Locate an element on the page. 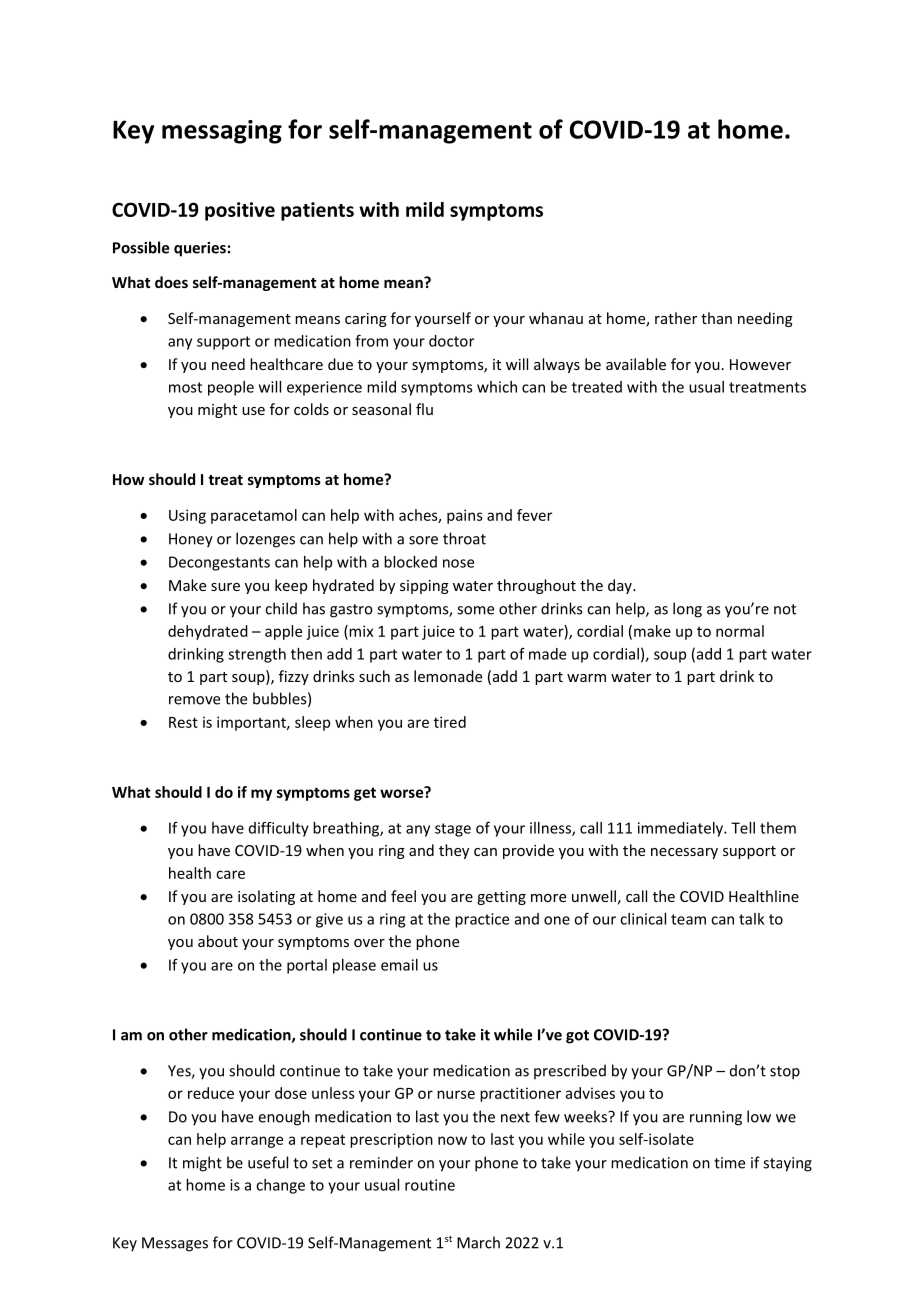 The width and height of the image is (924, 1308). normal is located at coordinates (740, 631).
